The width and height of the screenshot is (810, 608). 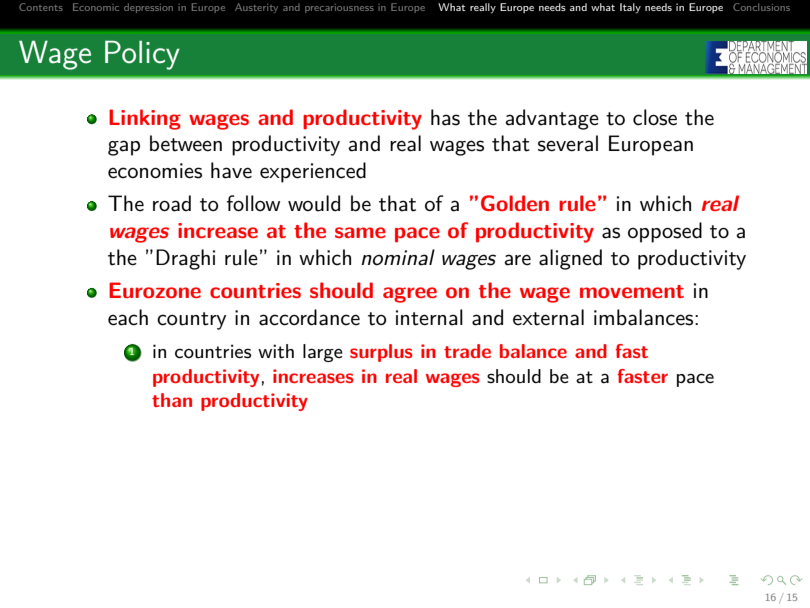 What do you see at coordinates (128, 317) in the screenshot?
I see `each` at bounding box center [128, 317].
